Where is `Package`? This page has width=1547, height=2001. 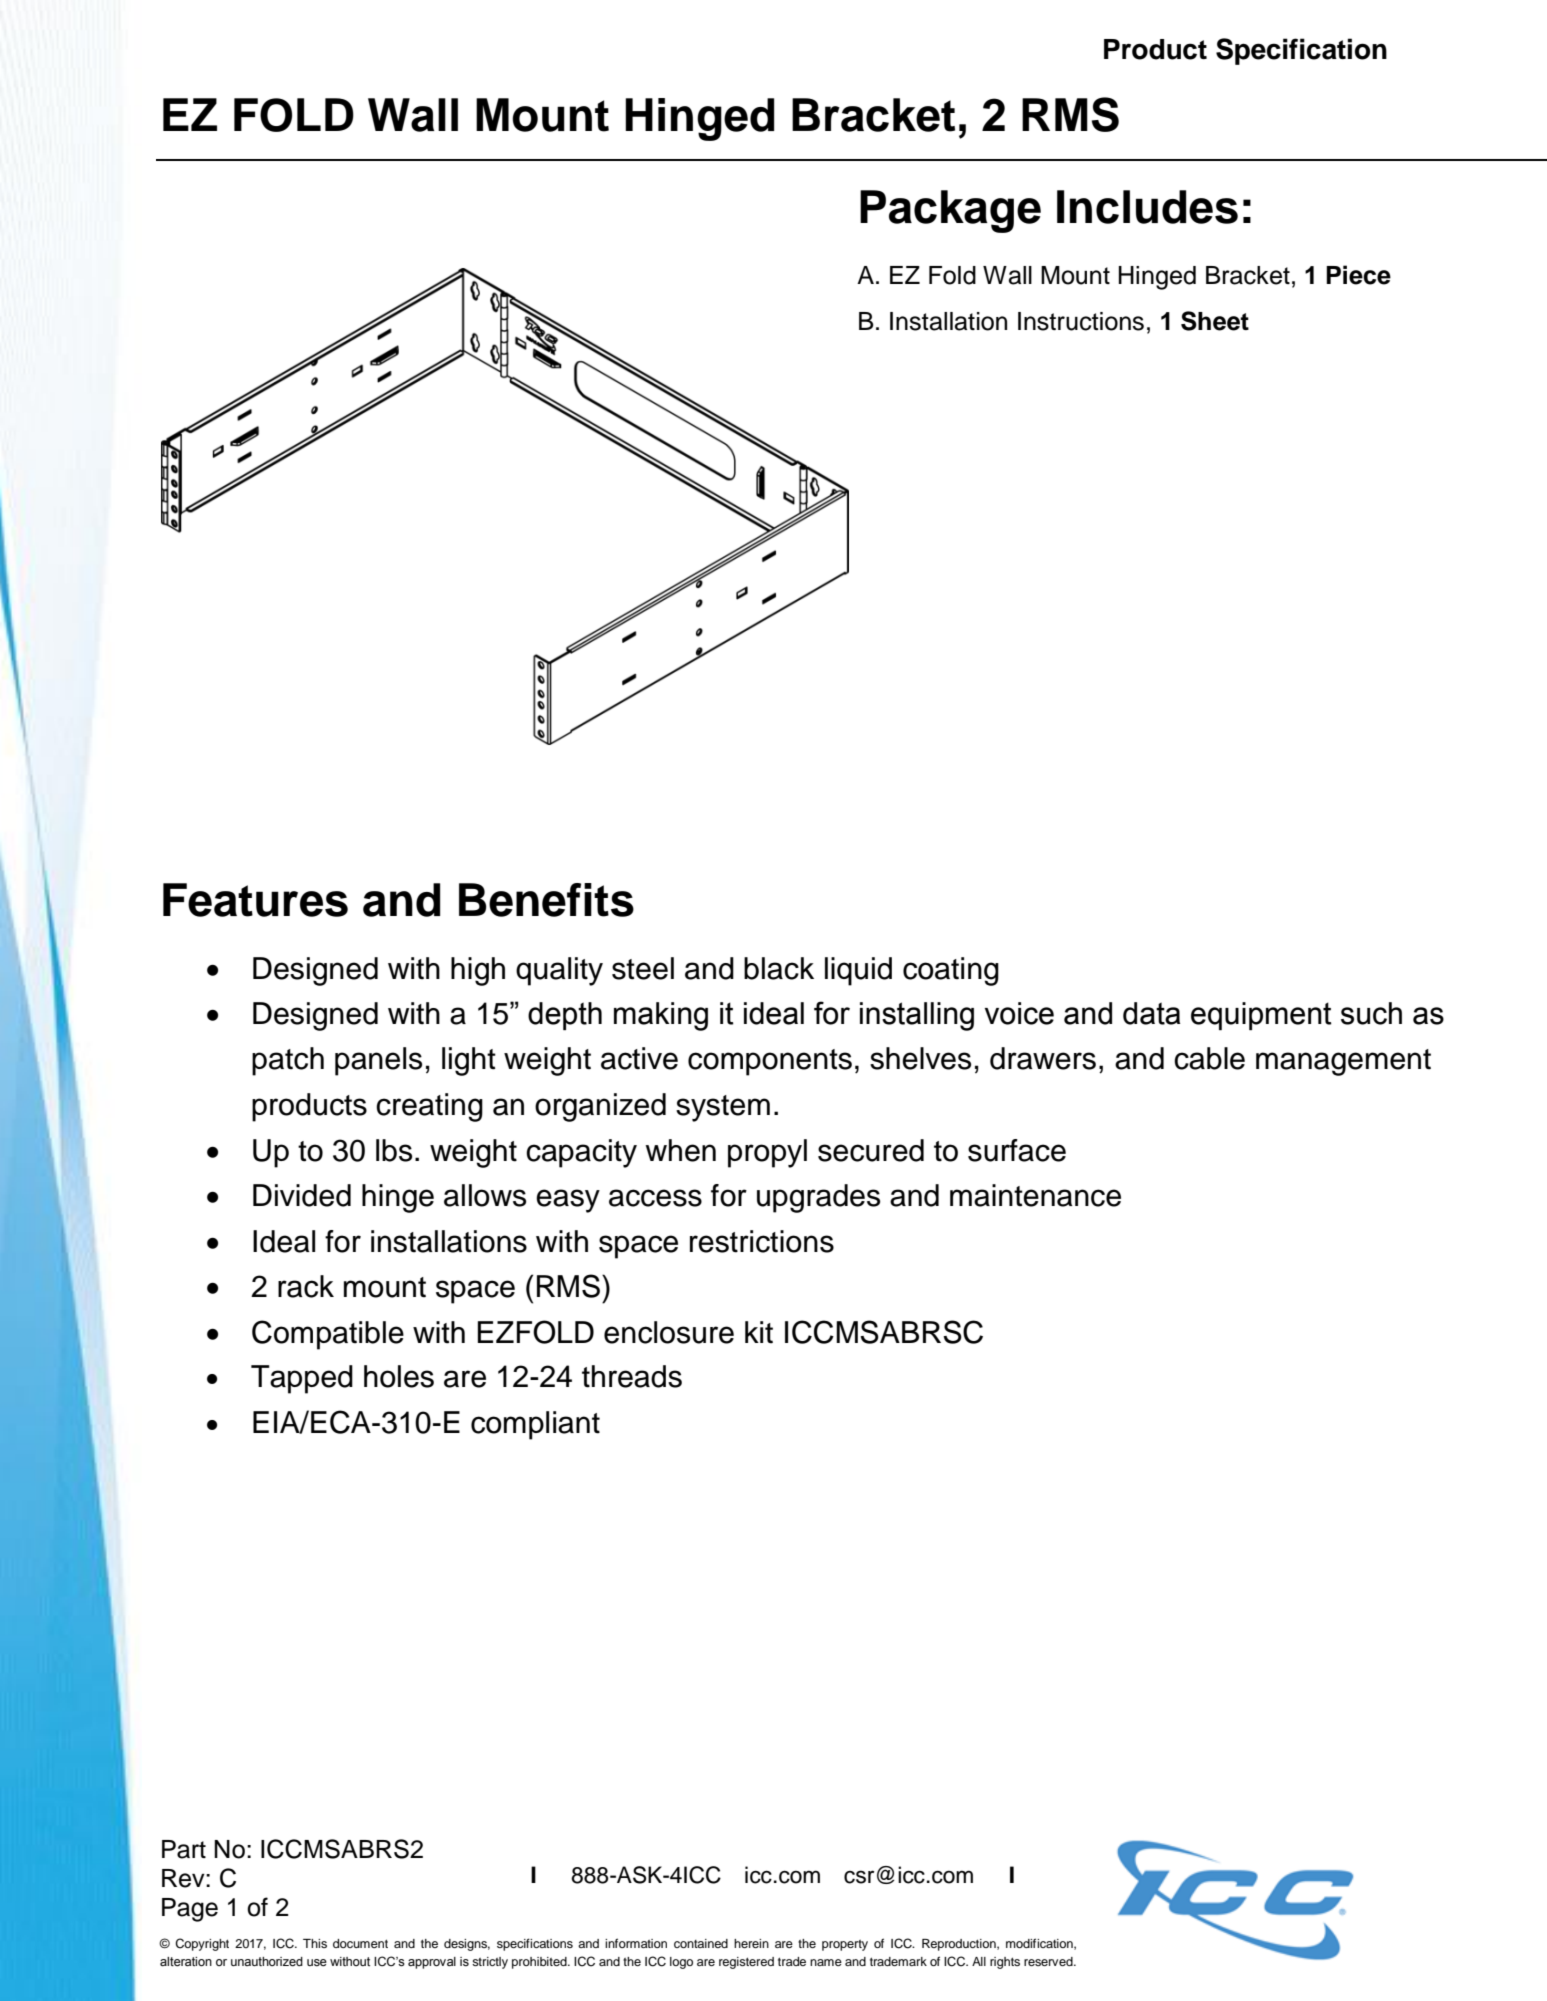
Package is located at coordinates (950, 211).
